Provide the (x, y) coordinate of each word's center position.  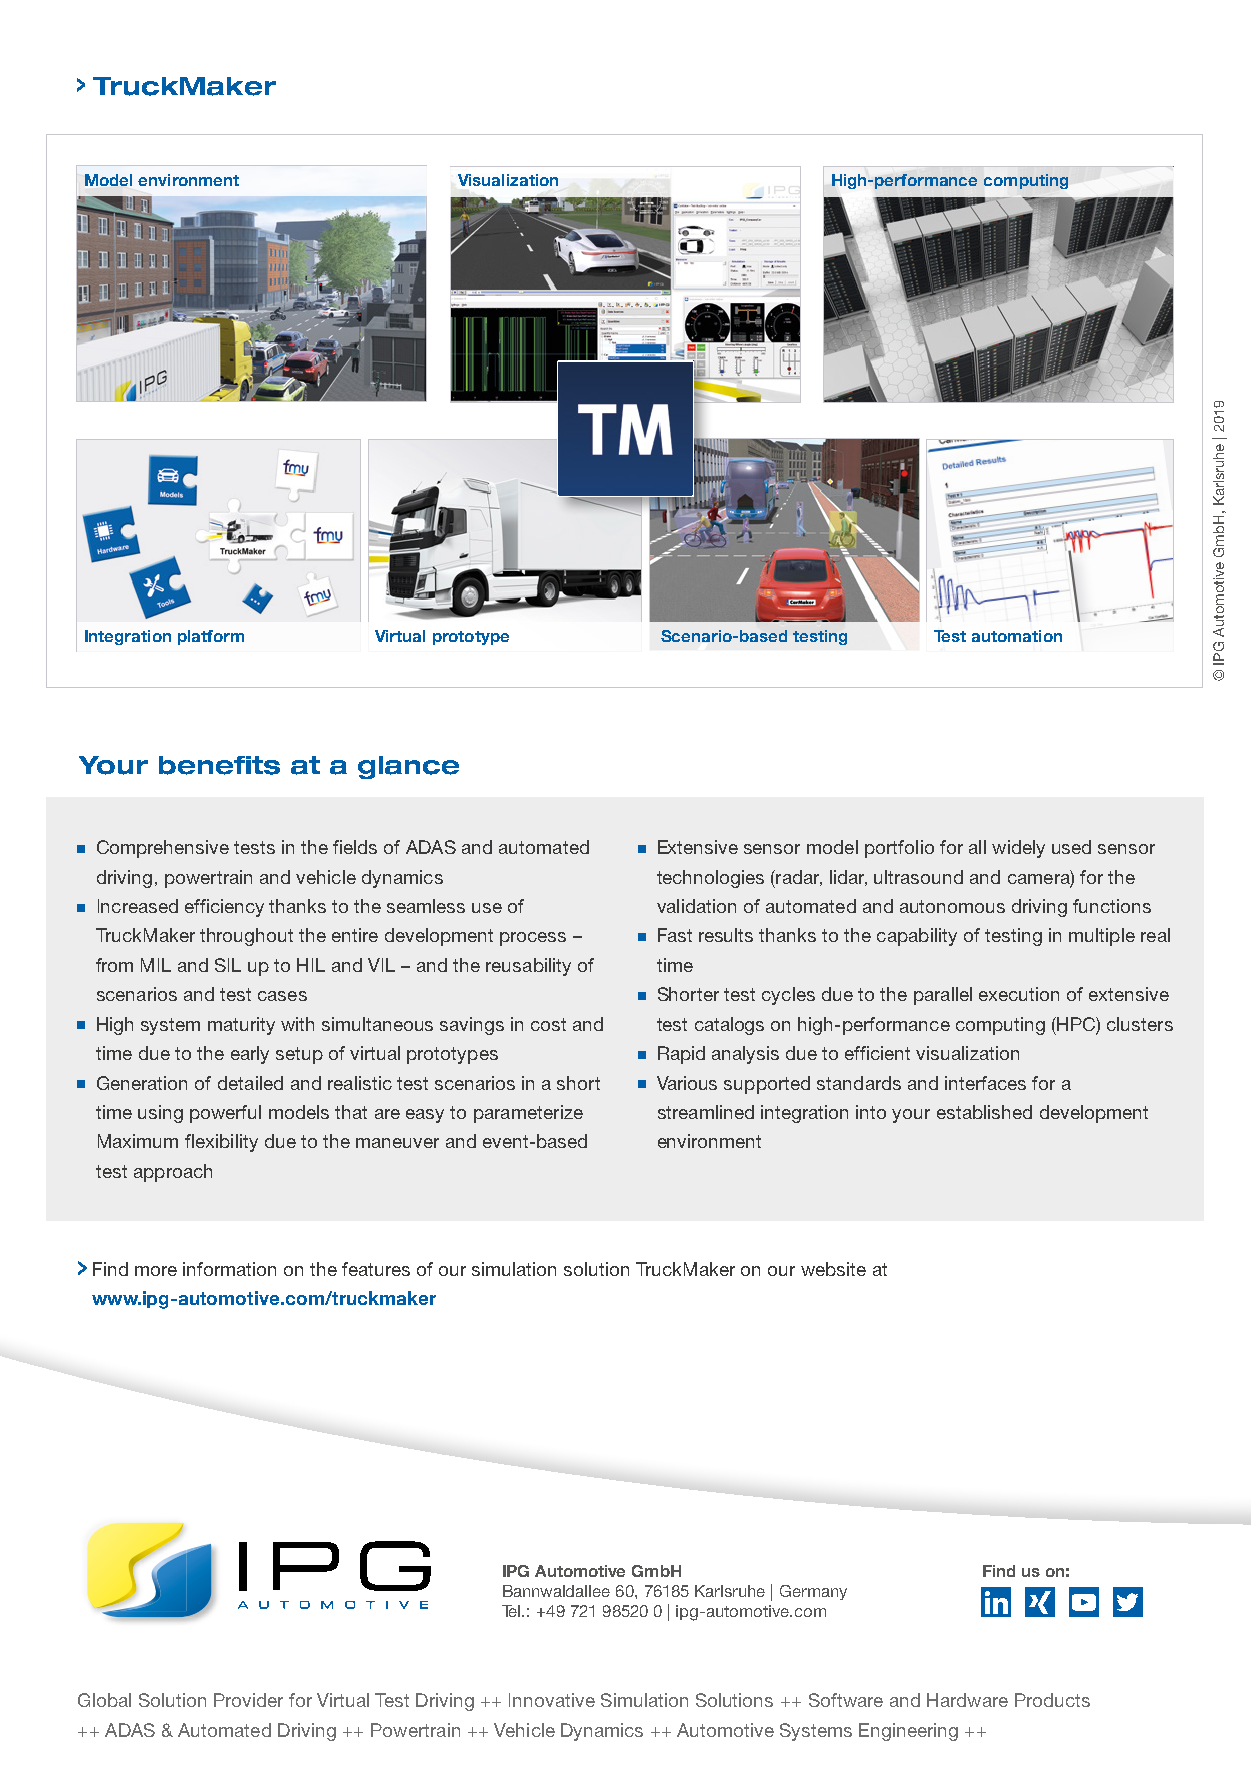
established (984, 1112)
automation (1017, 636)
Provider (248, 1700)
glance (408, 767)
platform (211, 637)
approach (173, 1173)
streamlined (706, 1112)
